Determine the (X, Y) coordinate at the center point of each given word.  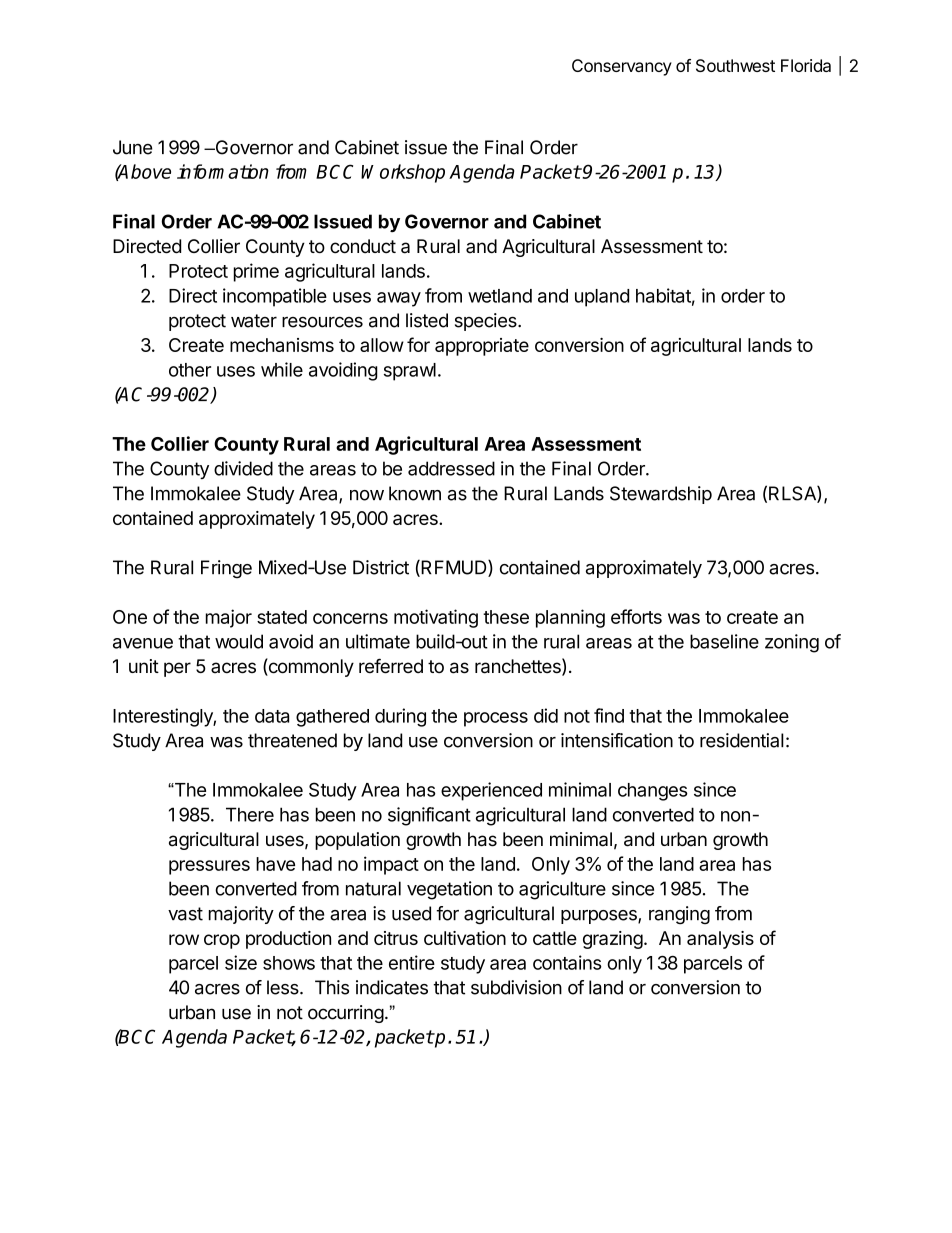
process (496, 719)
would (239, 641)
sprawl (410, 372)
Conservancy (622, 67)
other (190, 370)
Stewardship (661, 495)
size (241, 962)
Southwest (735, 65)
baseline (724, 641)
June (133, 147)
